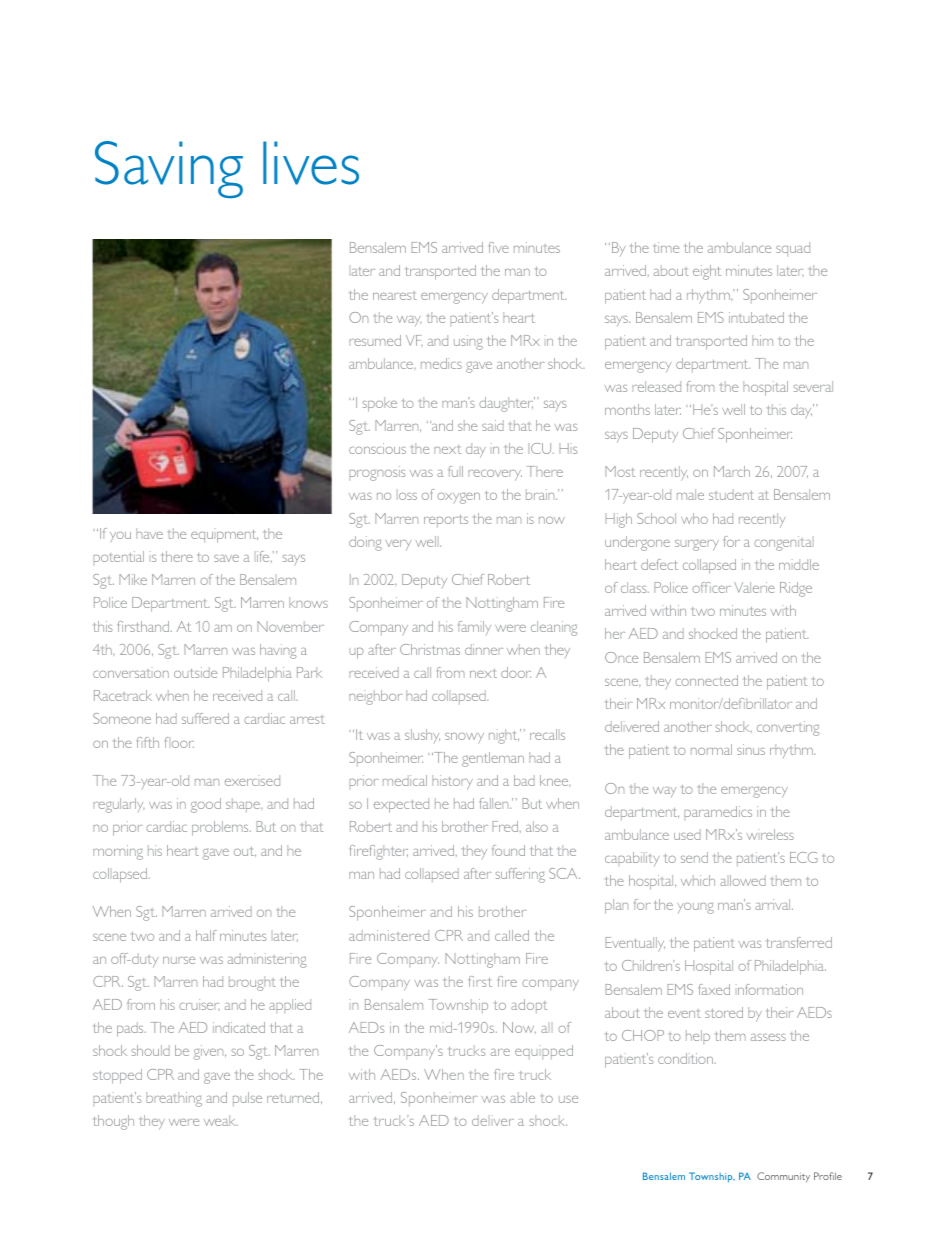 This image has height=1233, width=952. I want to click on suffering, so click(520, 875).
